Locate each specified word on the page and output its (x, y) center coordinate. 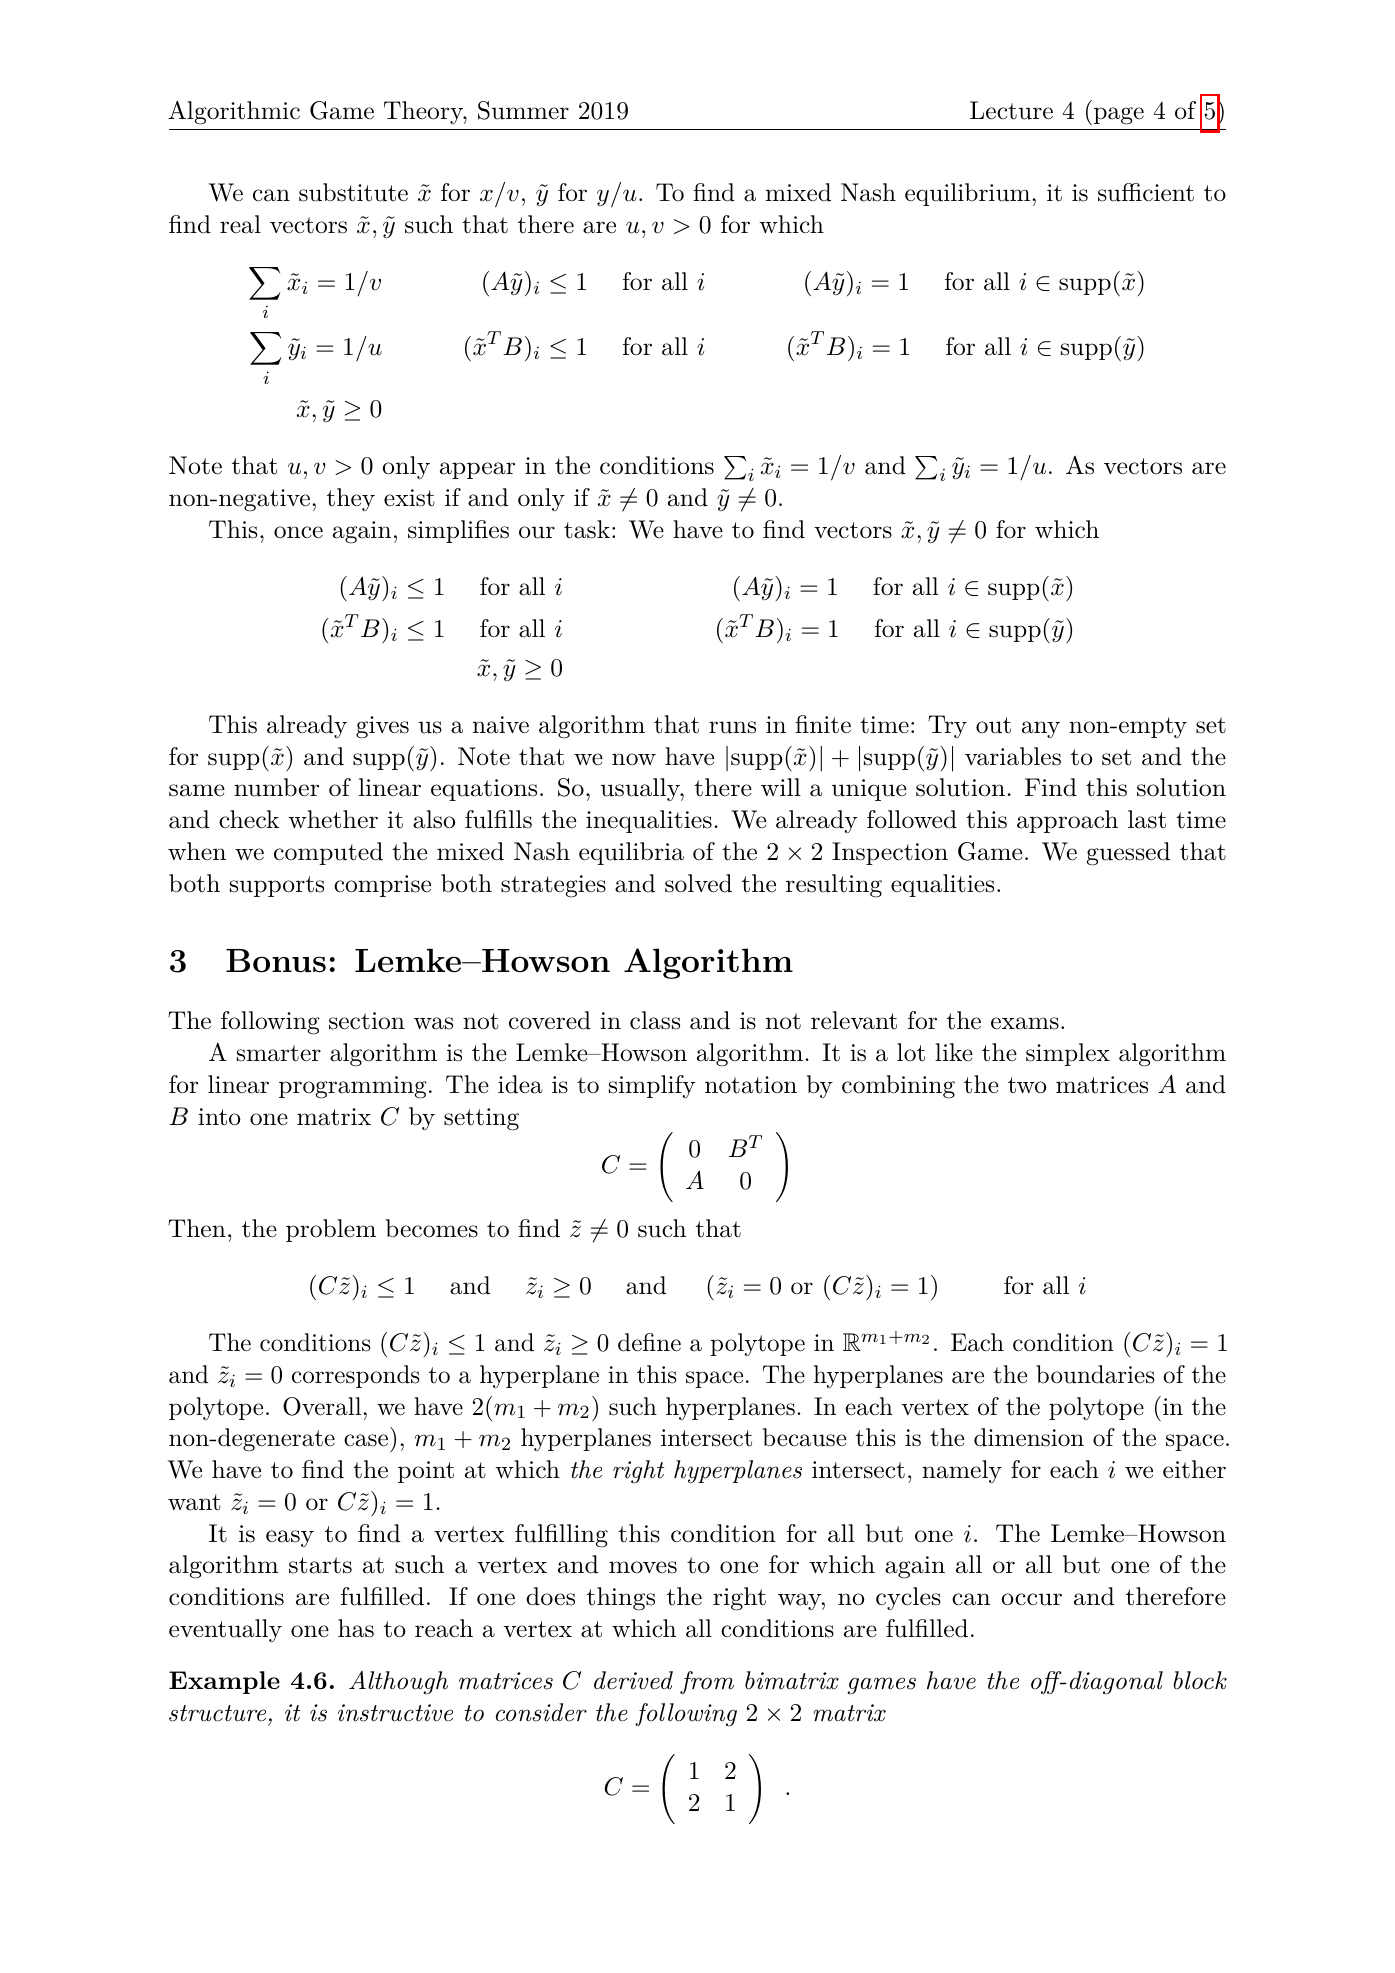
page (1117, 116)
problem (331, 1230)
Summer (523, 110)
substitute (353, 192)
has (356, 1628)
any (1041, 729)
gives (382, 727)
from (707, 1682)
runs (732, 727)
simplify (652, 1086)
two (1027, 1085)
